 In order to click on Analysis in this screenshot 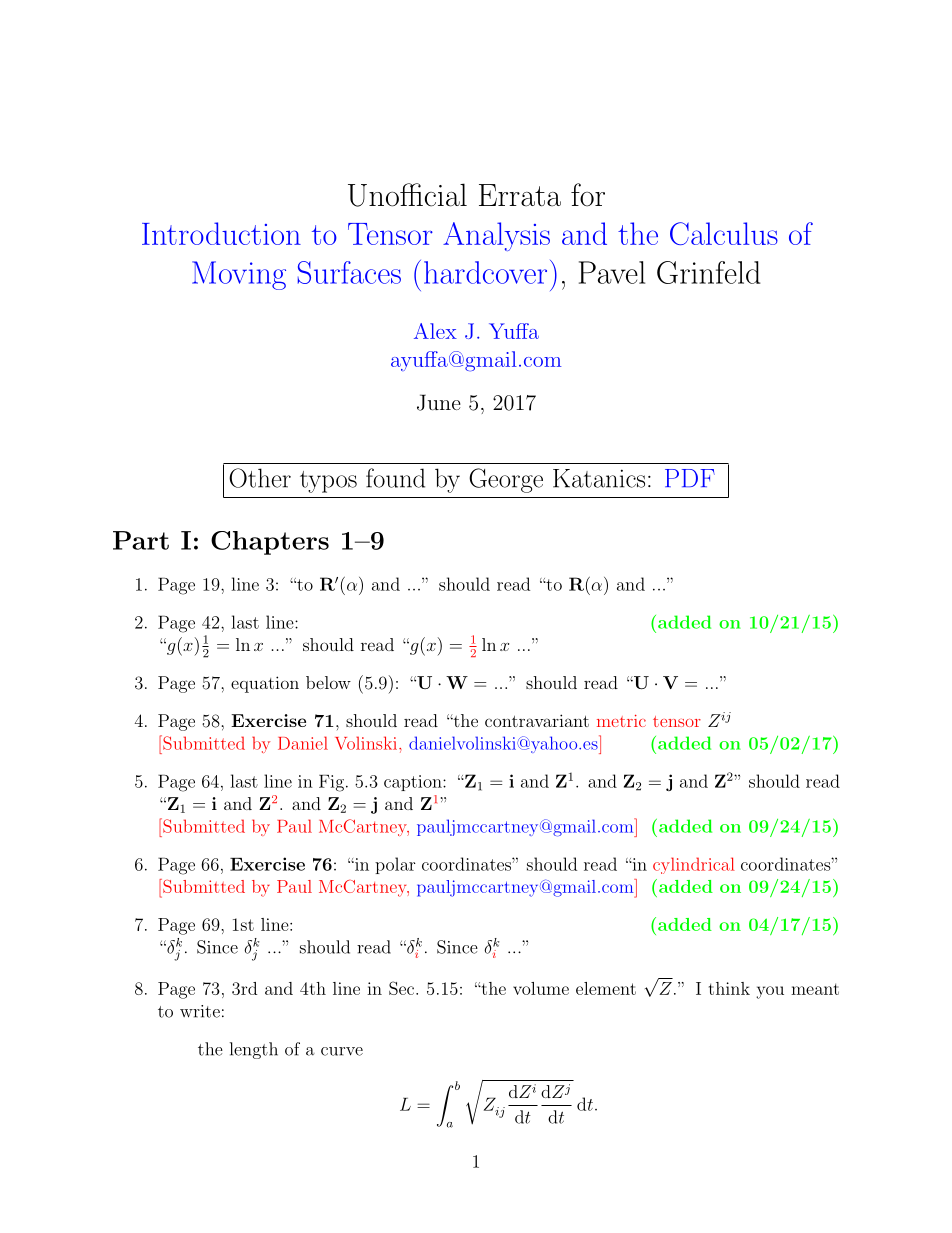, I will do `click(496, 236)`.
